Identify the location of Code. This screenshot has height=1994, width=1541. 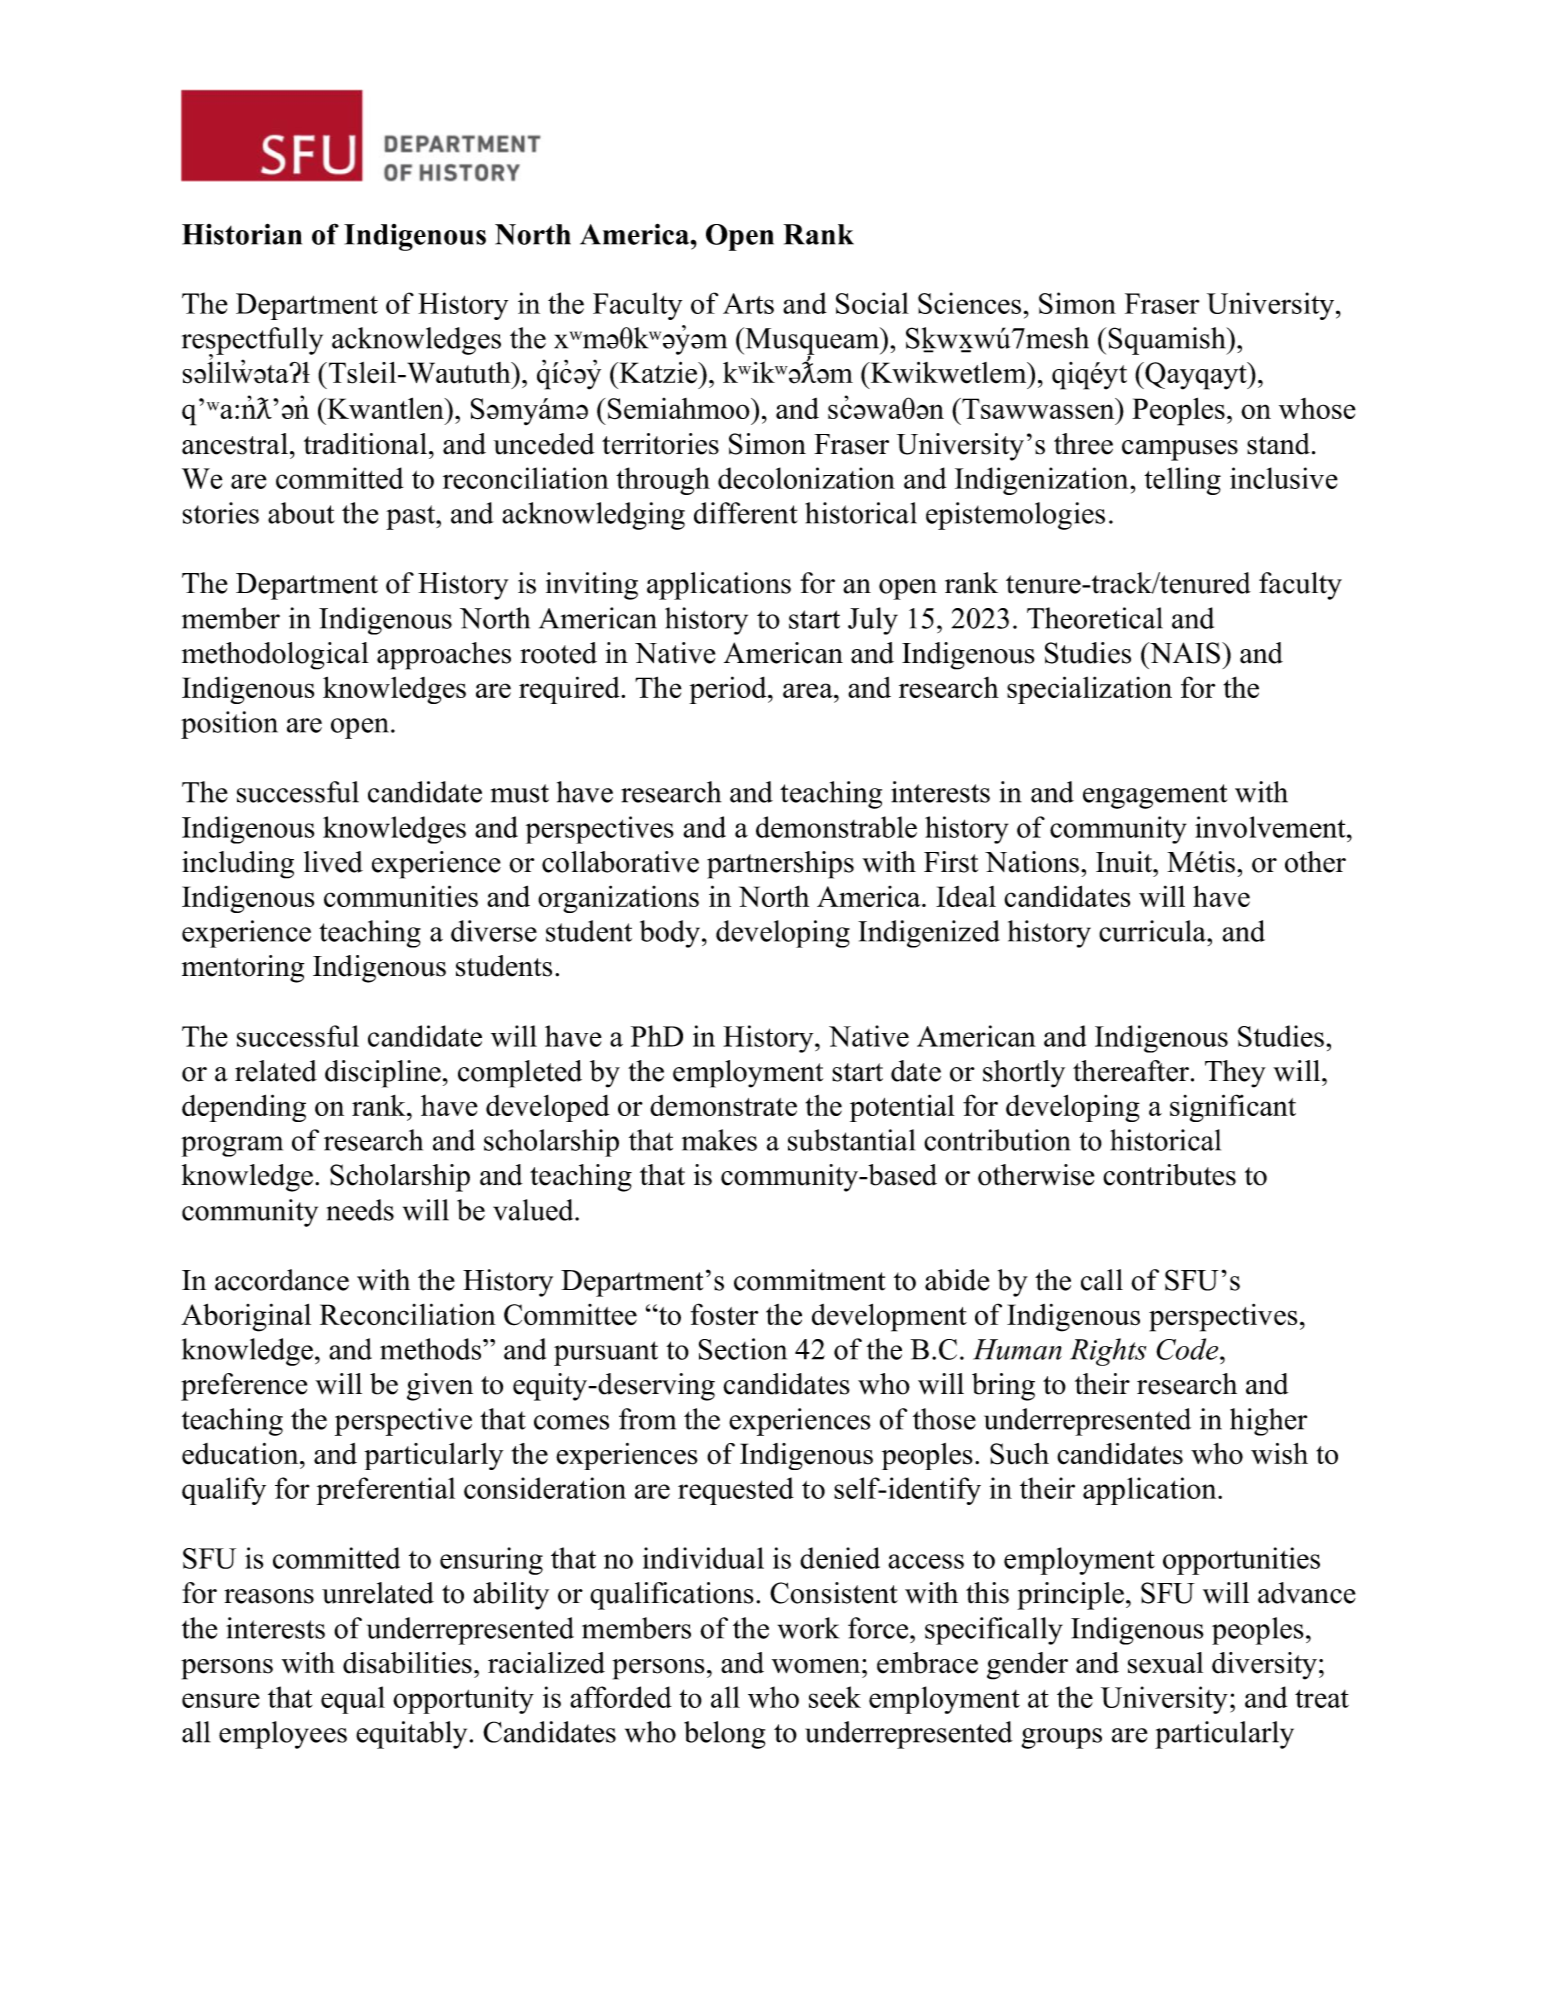
(1188, 1349).
